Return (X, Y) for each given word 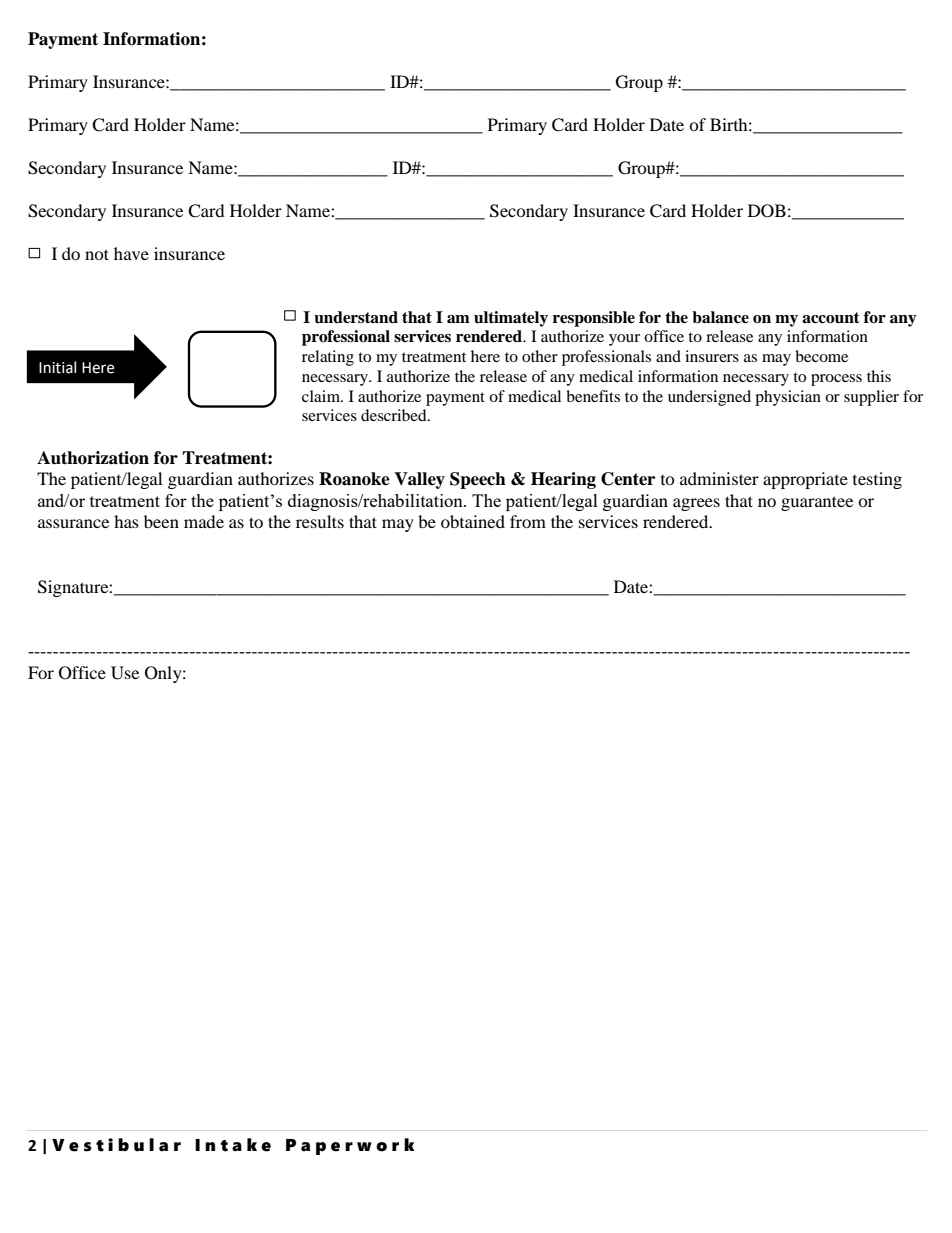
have (131, 253)
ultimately (511, 319)
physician (788, 398)
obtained (473, 521)
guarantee (817, 503)
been (161, 521)
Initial (57, 367)
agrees (696, 504)
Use (125, 673)
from (528, 521)
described (395, 415)
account (831, 318)
